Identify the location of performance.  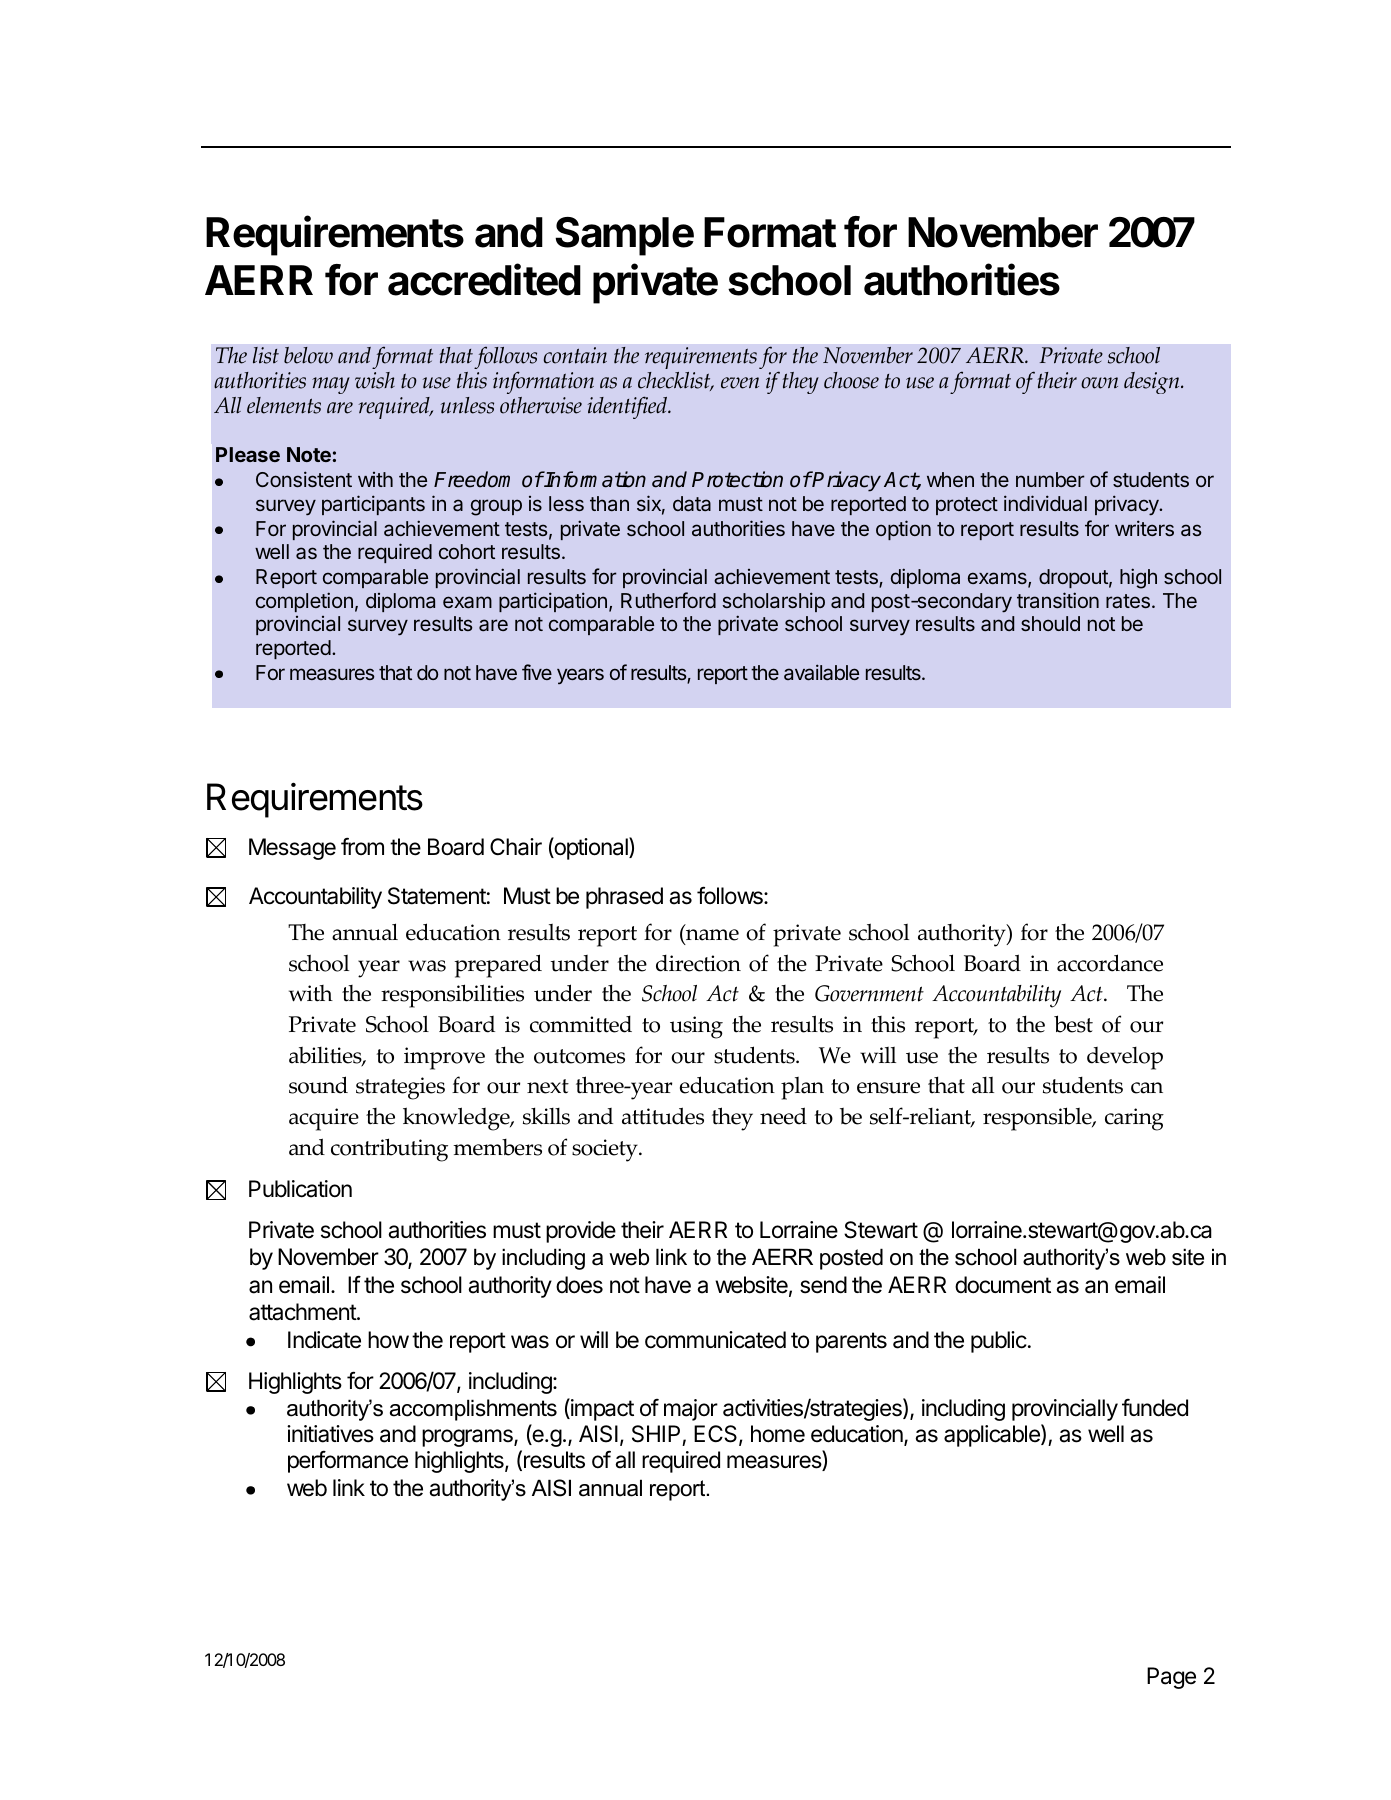
(348, 1461).
